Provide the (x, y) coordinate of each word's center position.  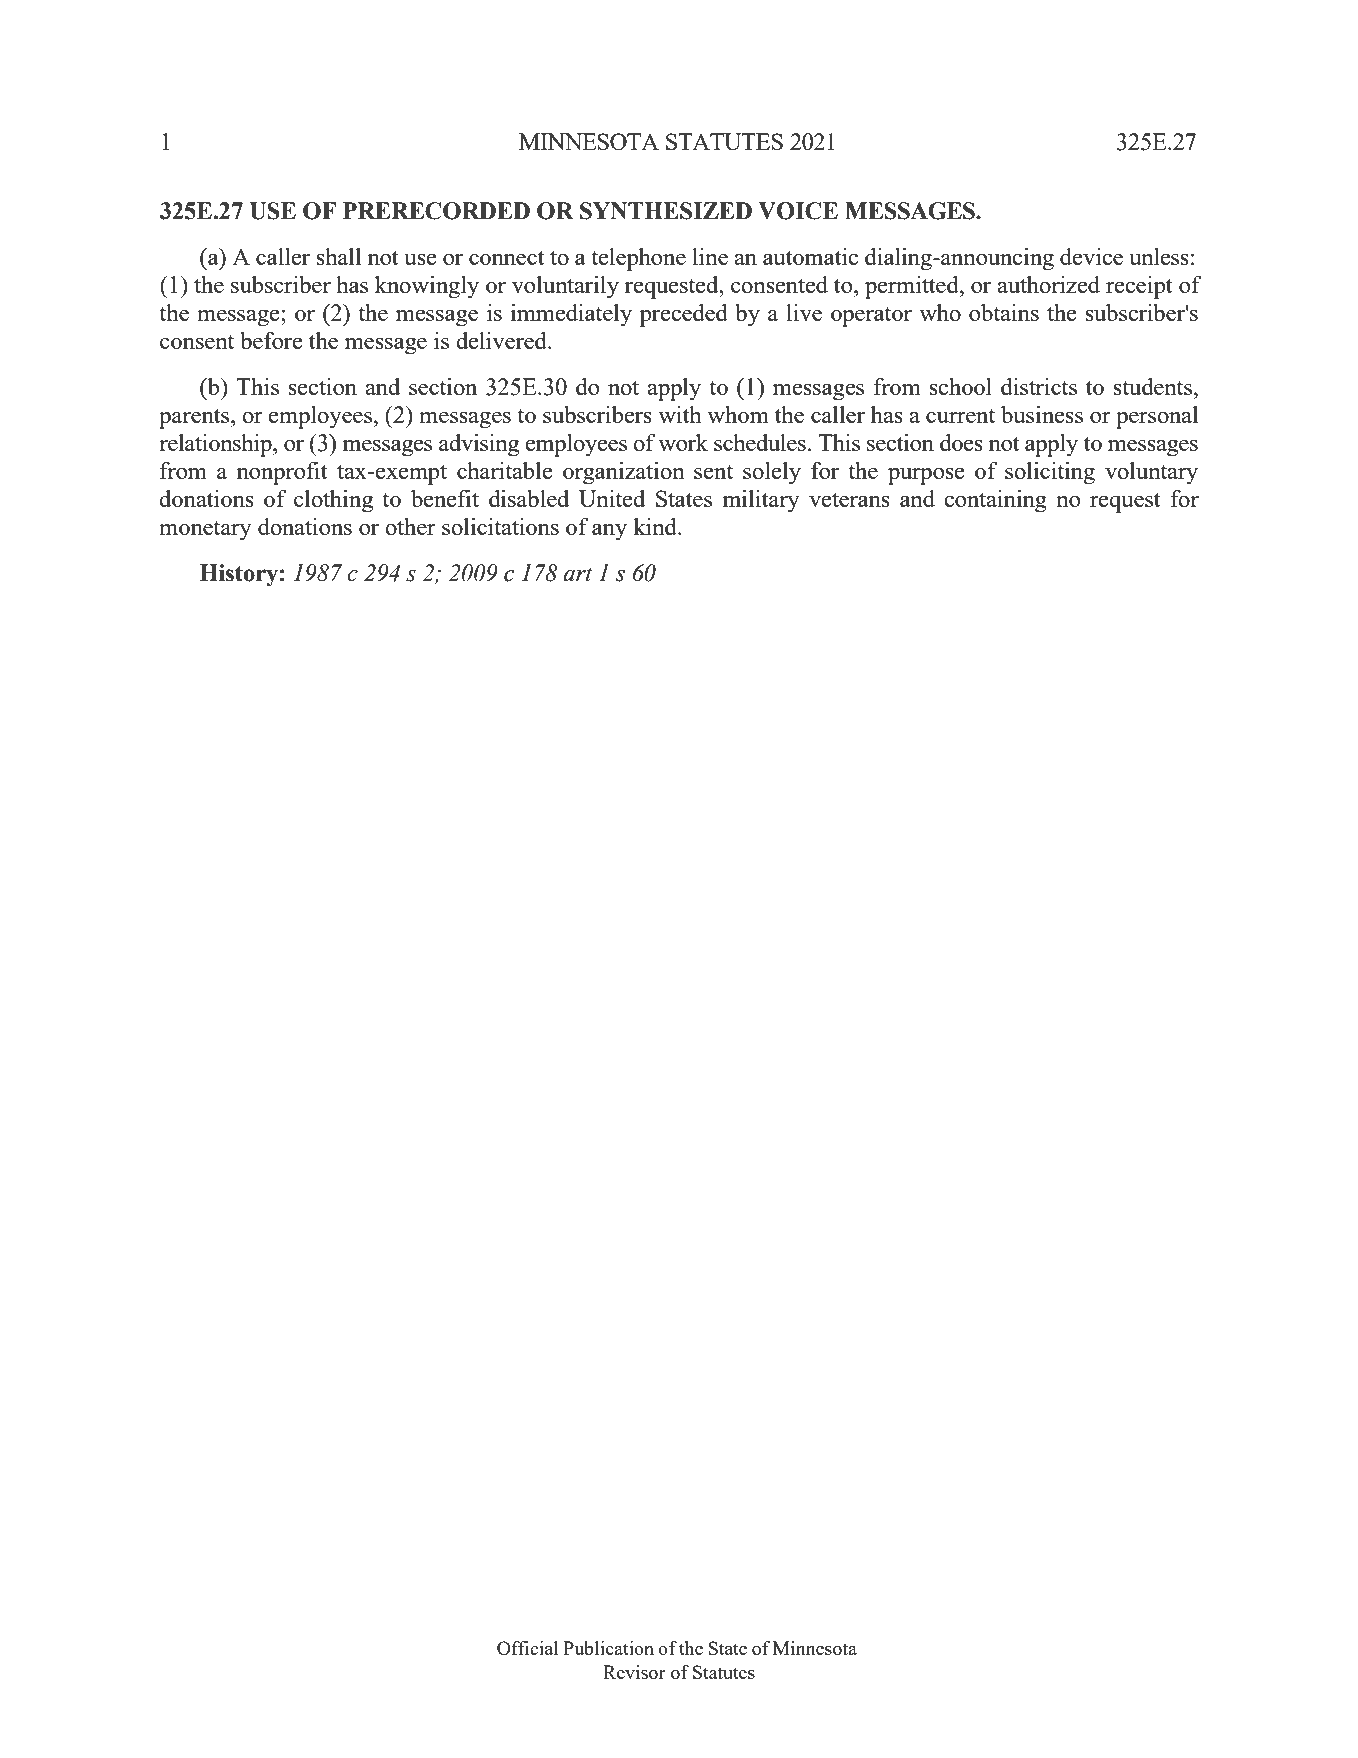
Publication (608, 1648)
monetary (205, 531)
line (710, 256)
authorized (1048, 284)
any (609, 532)
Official (527, 1648)
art (578, 574)
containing (995, 501)
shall (338, 256)
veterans (849, 499)
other (410, 526)
